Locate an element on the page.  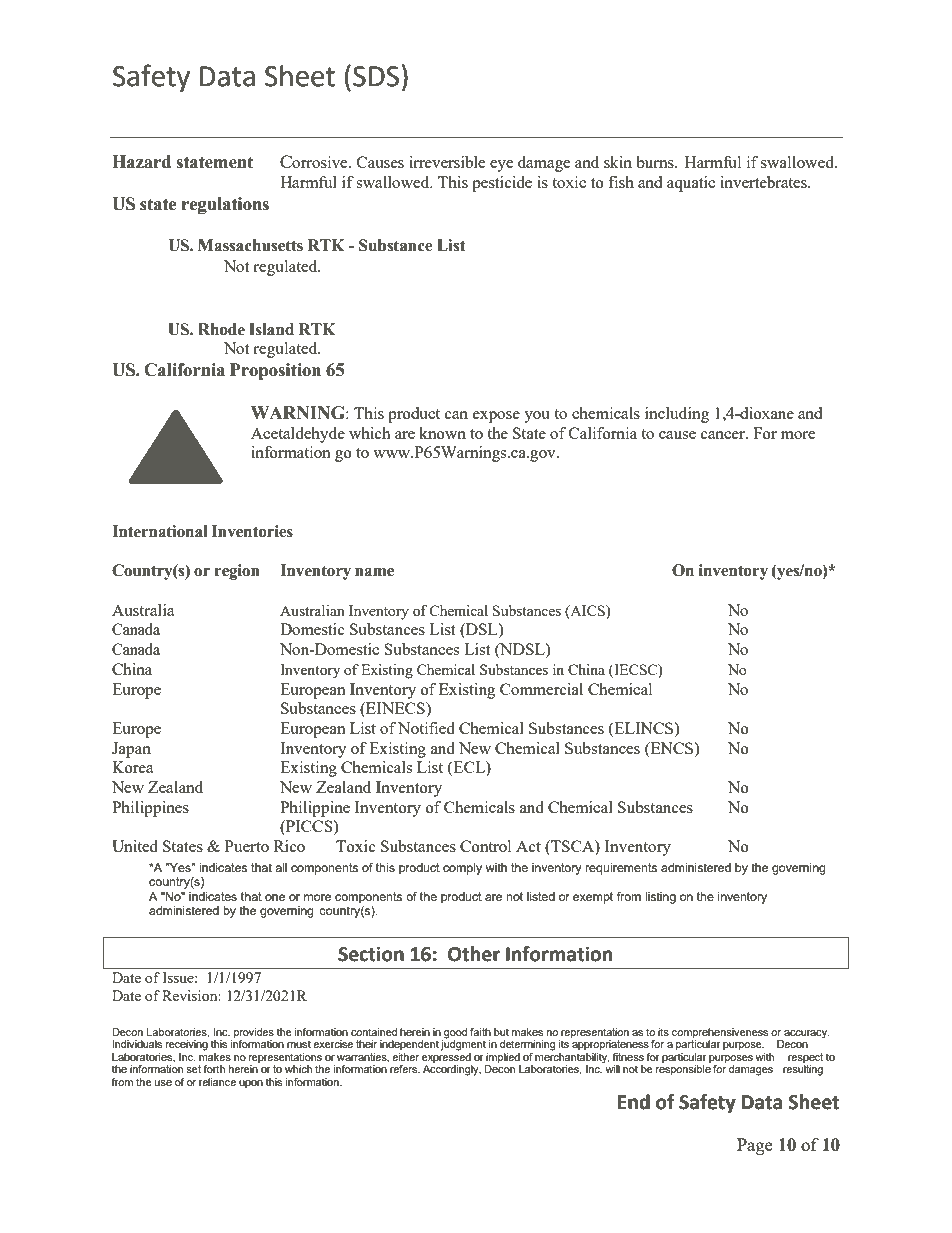
irreversible is located at coordinates (447, 162).
